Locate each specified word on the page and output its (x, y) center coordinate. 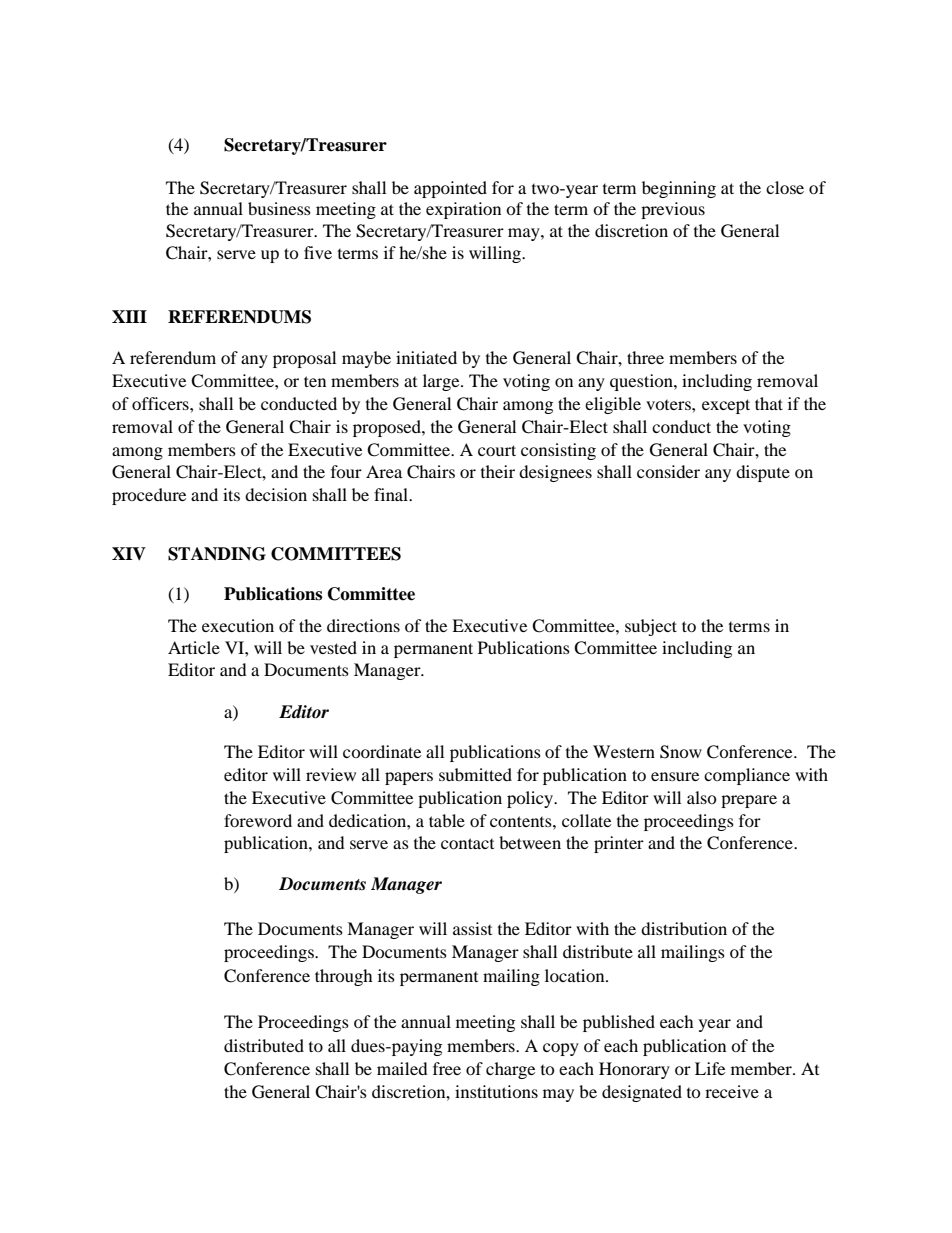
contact (467, 843)
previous (673, 210)
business (279, 208)
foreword (258, 820)
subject (651, 627)
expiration (463, 210)
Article (194, 647)
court (497, 450)
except (726, 406)
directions (363, 625)
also (702, 797)
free (447, 1068)
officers (161, 403)
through (344, 977)
